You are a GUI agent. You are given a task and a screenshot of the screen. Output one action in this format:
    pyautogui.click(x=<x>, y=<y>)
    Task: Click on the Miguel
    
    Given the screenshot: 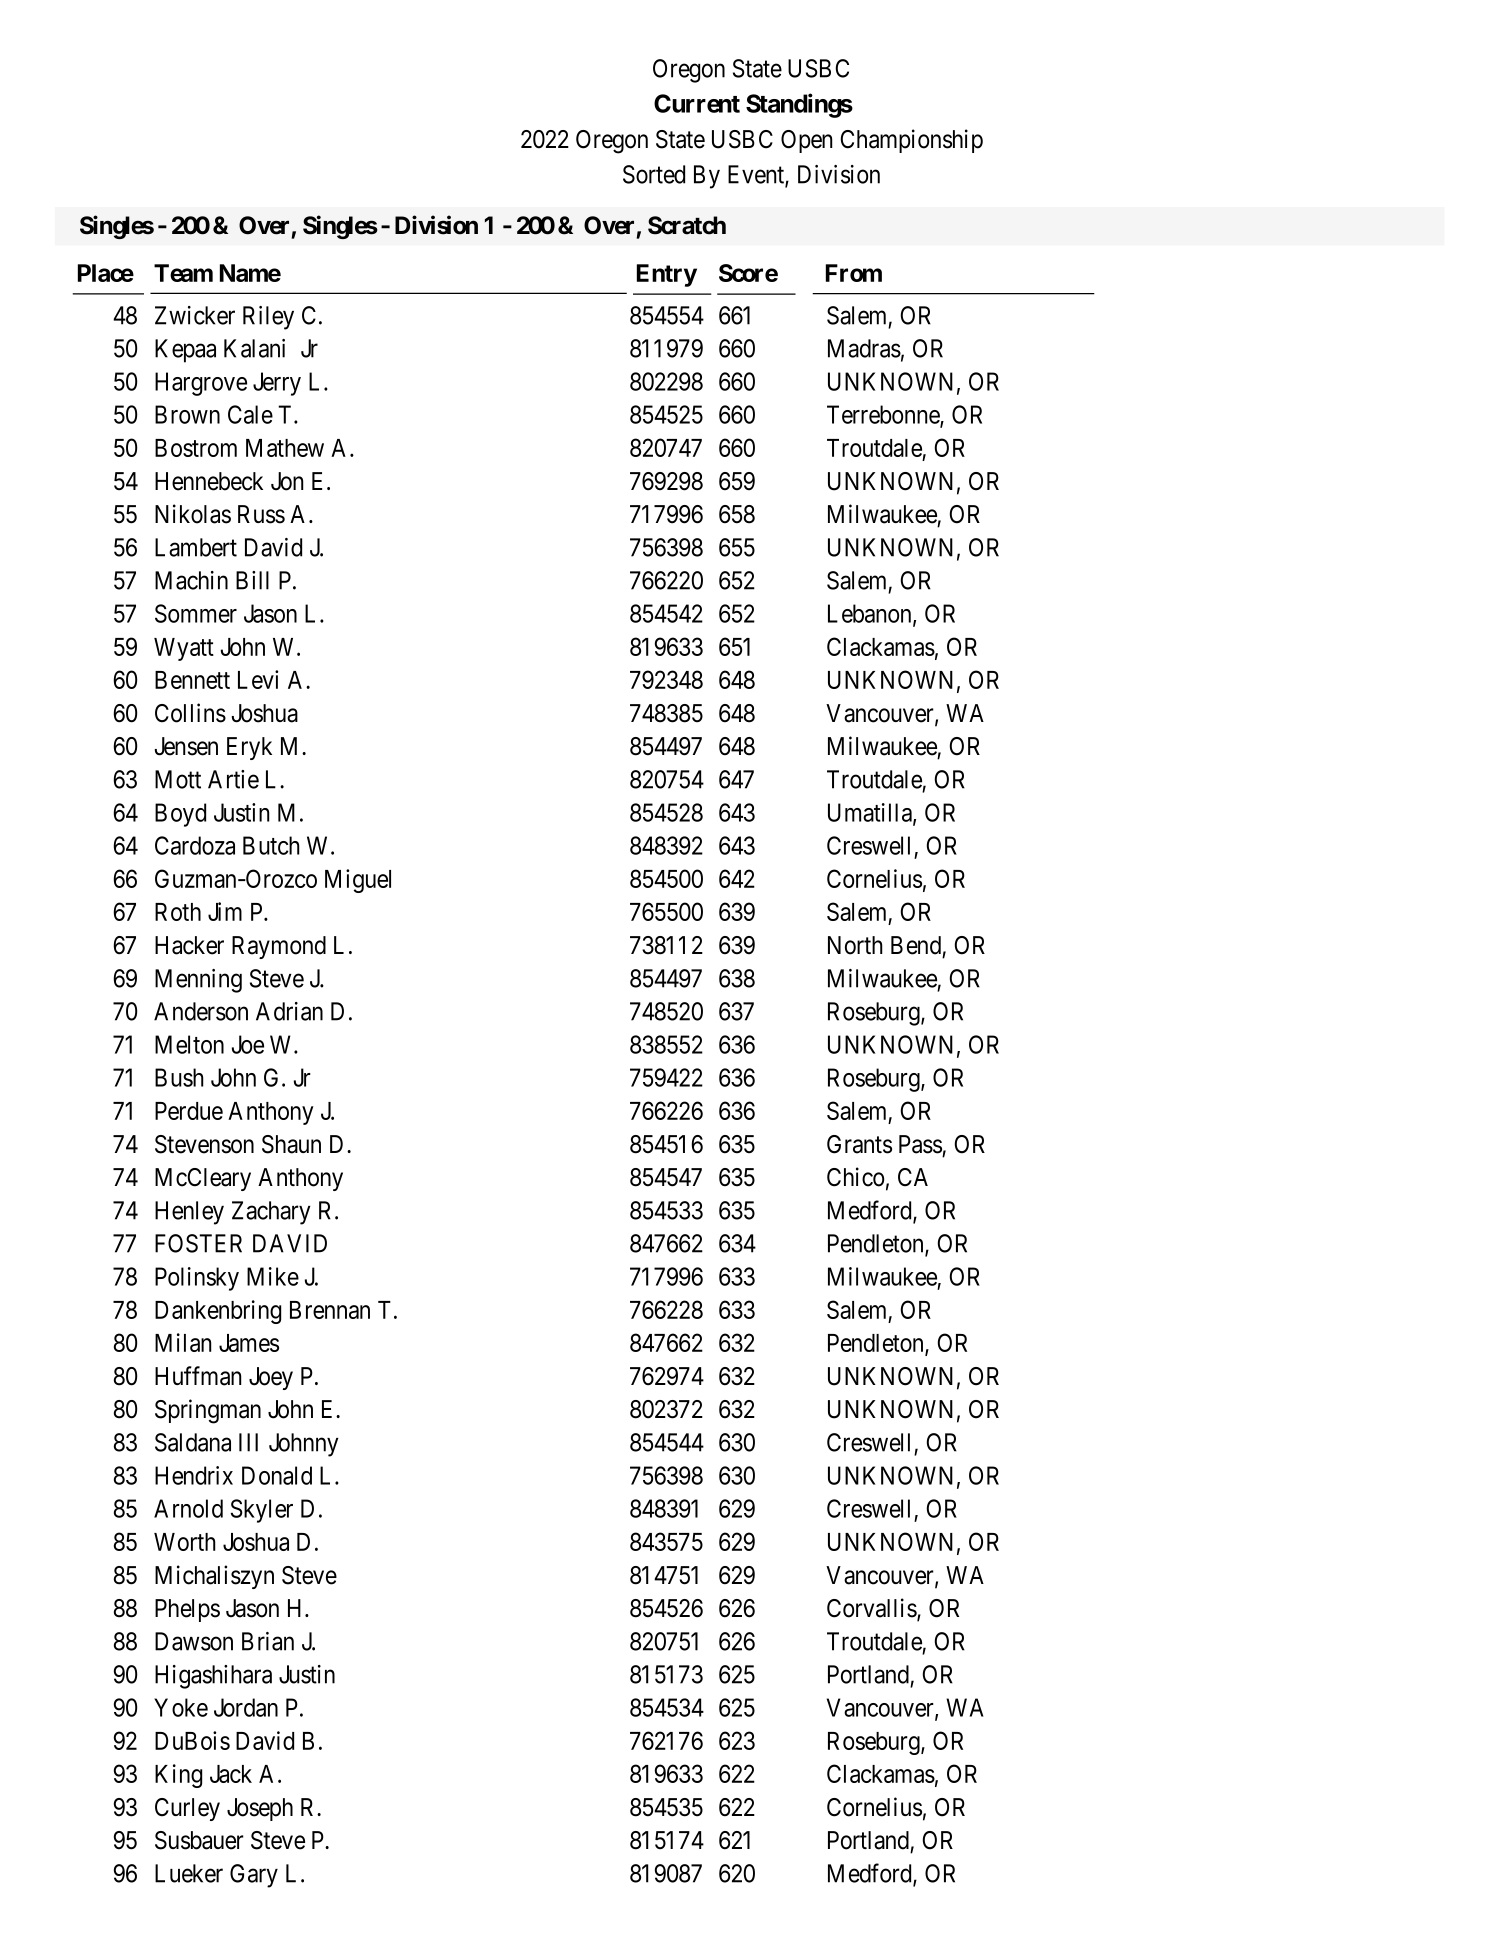 What is the action you would take?
    pyautogui.click(x=358, y=881)
